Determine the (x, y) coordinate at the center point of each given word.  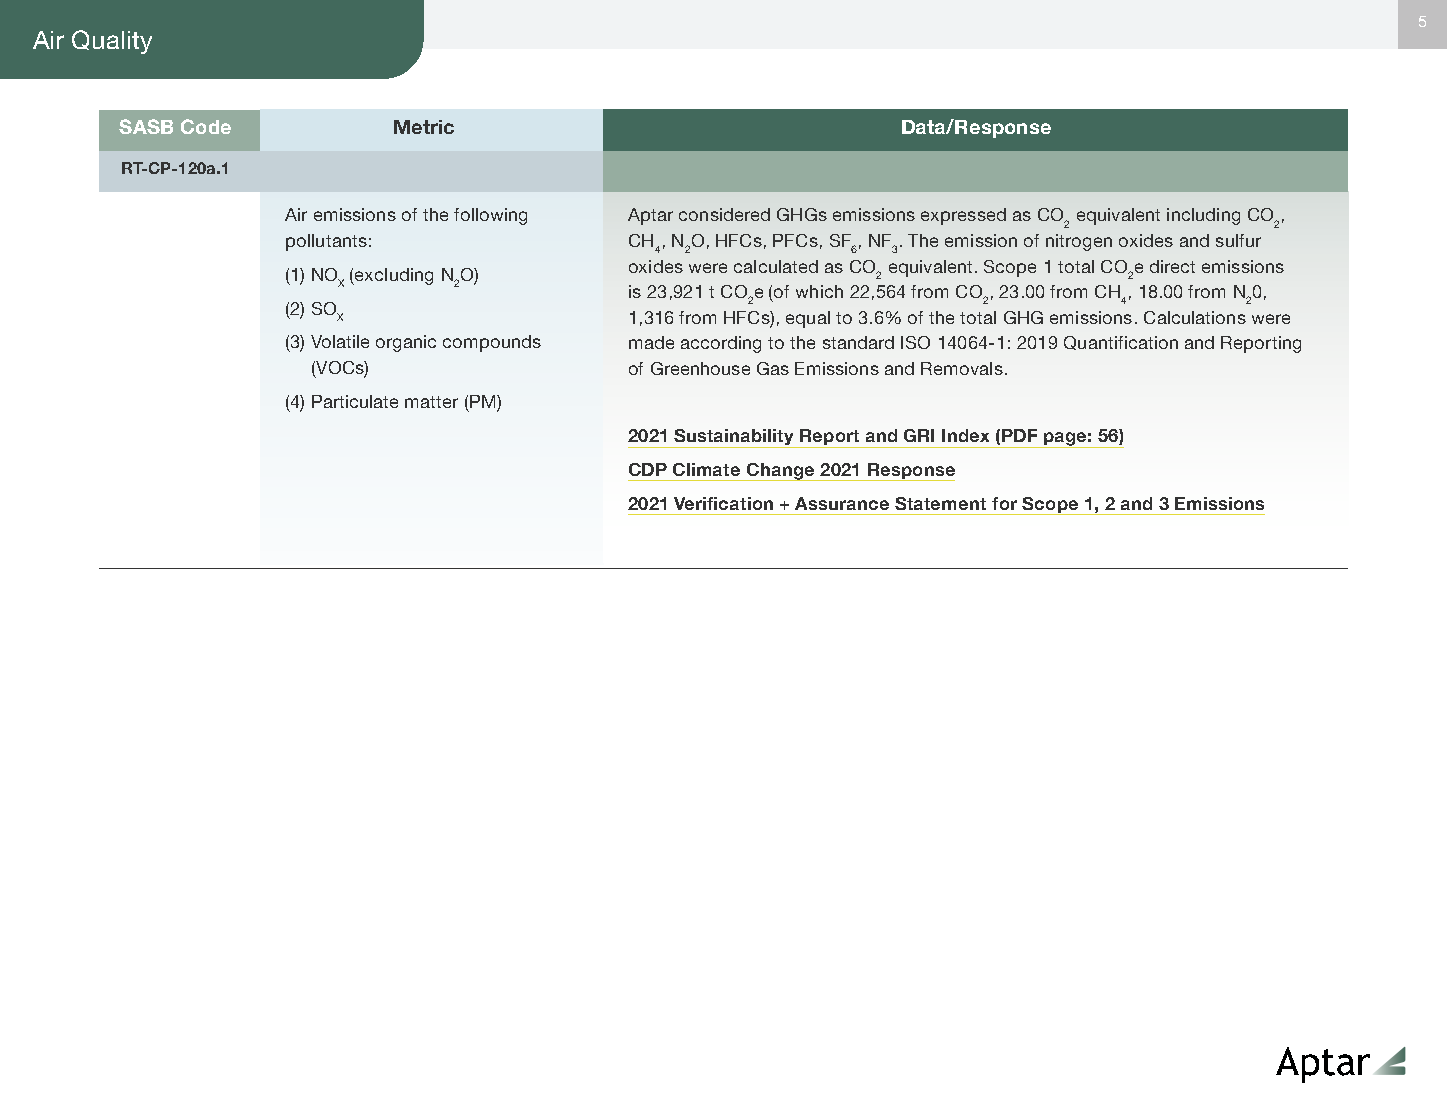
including (1203, 216)
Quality (112, 42)
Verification (723, 503)
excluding (393, 276)
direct (1172, 266)
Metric (424, 127)
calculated (776, 266)
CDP (648, 469)
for (1004, 503)
